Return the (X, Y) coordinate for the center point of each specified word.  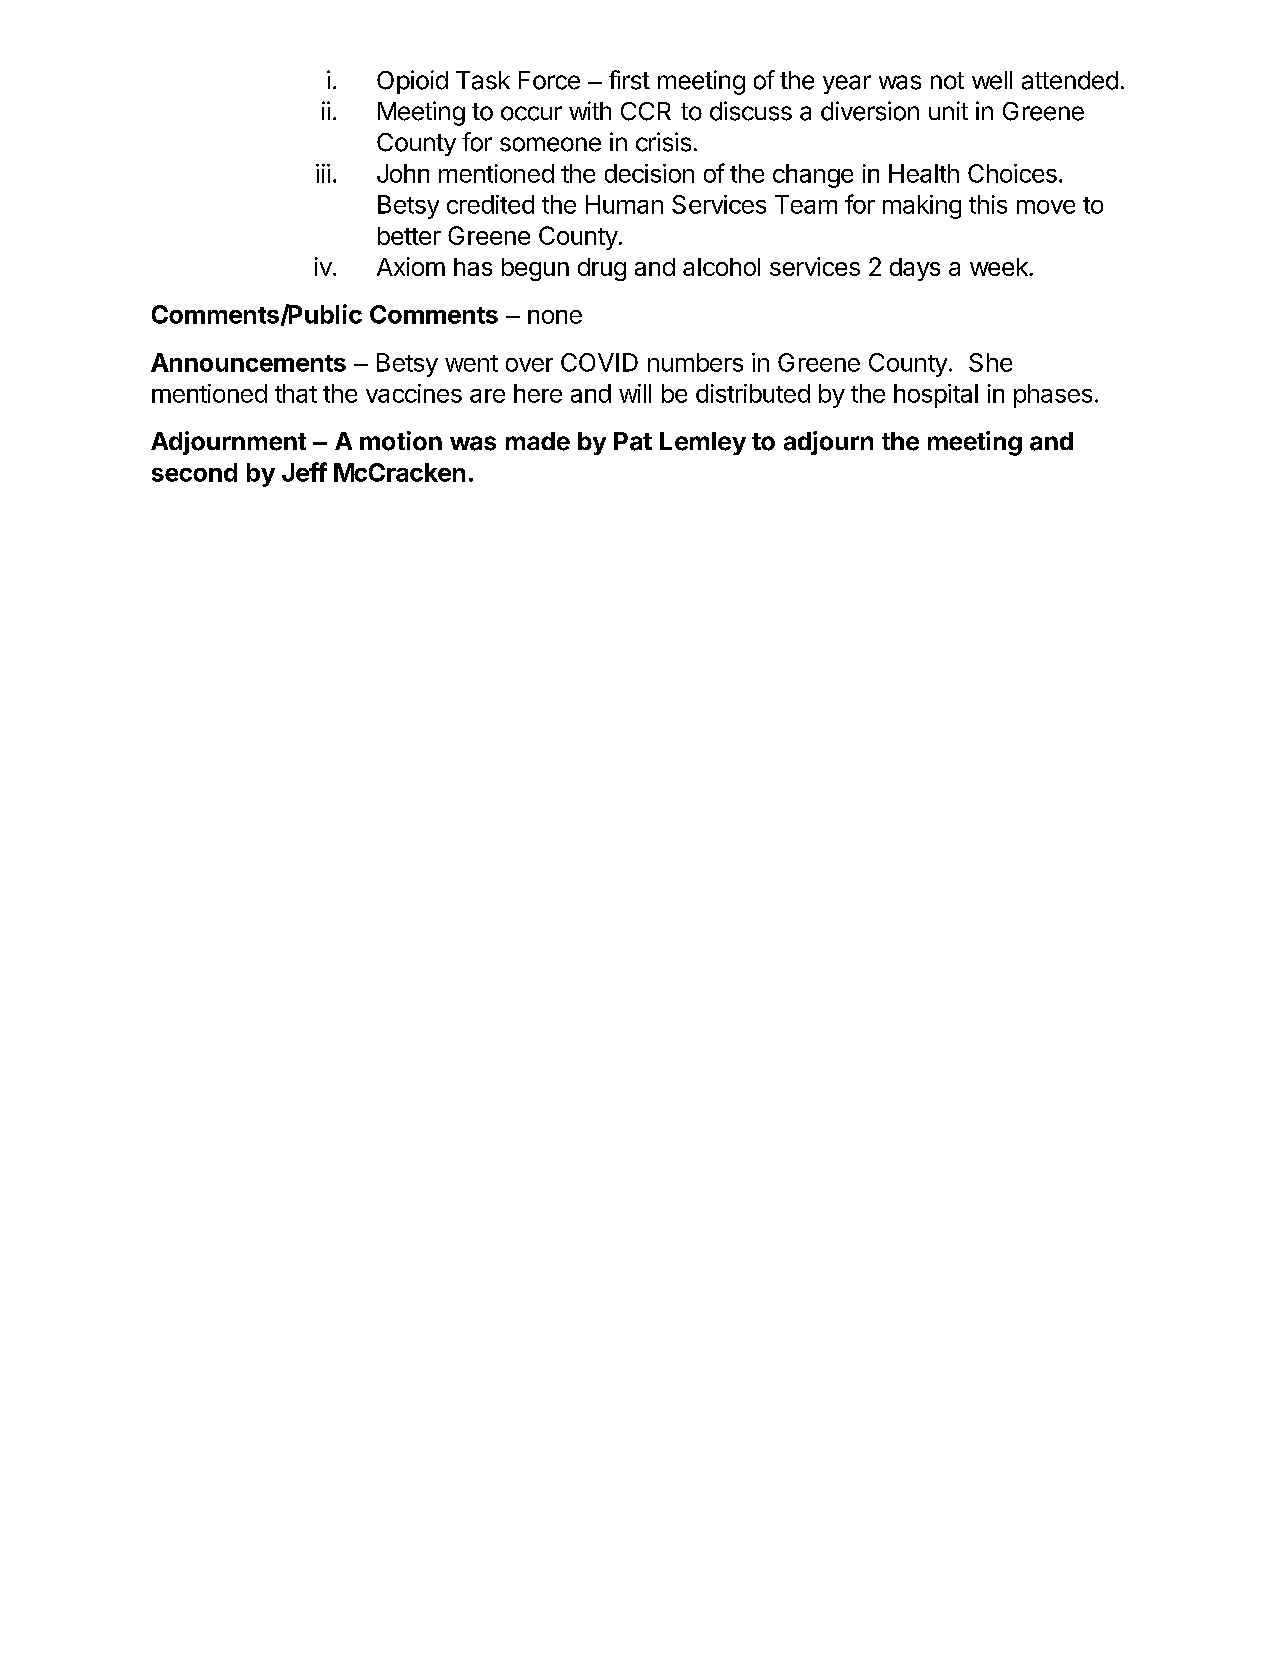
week (1000, 267)
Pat (633, 441)
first (629, 80)
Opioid (412, 82)
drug (602, 269)
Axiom (411, 266)
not (947, 81)
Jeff (304, 472)
